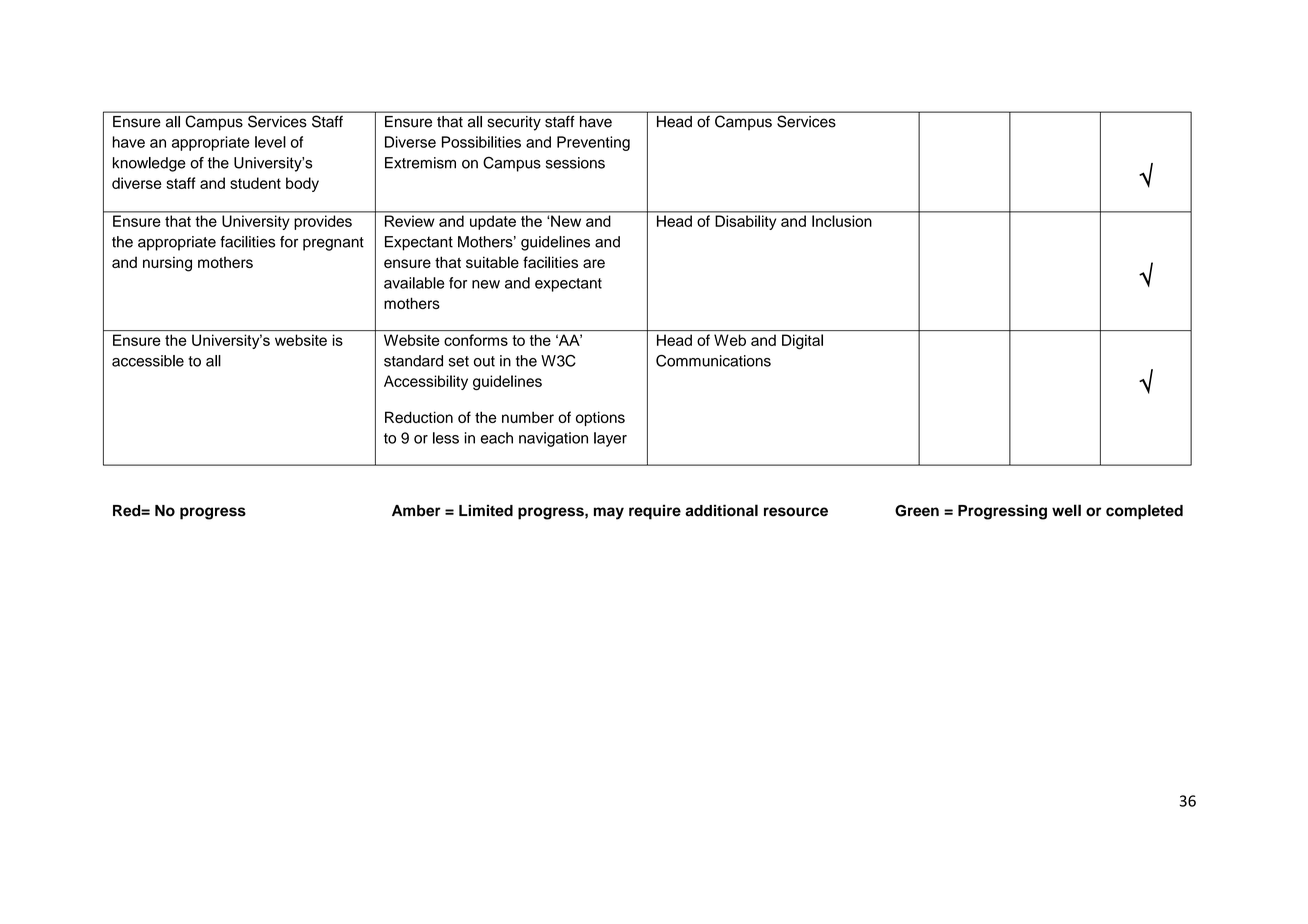  Describe the element at coordinates (594, 263) in the screenshot. I see `are` at that location.
